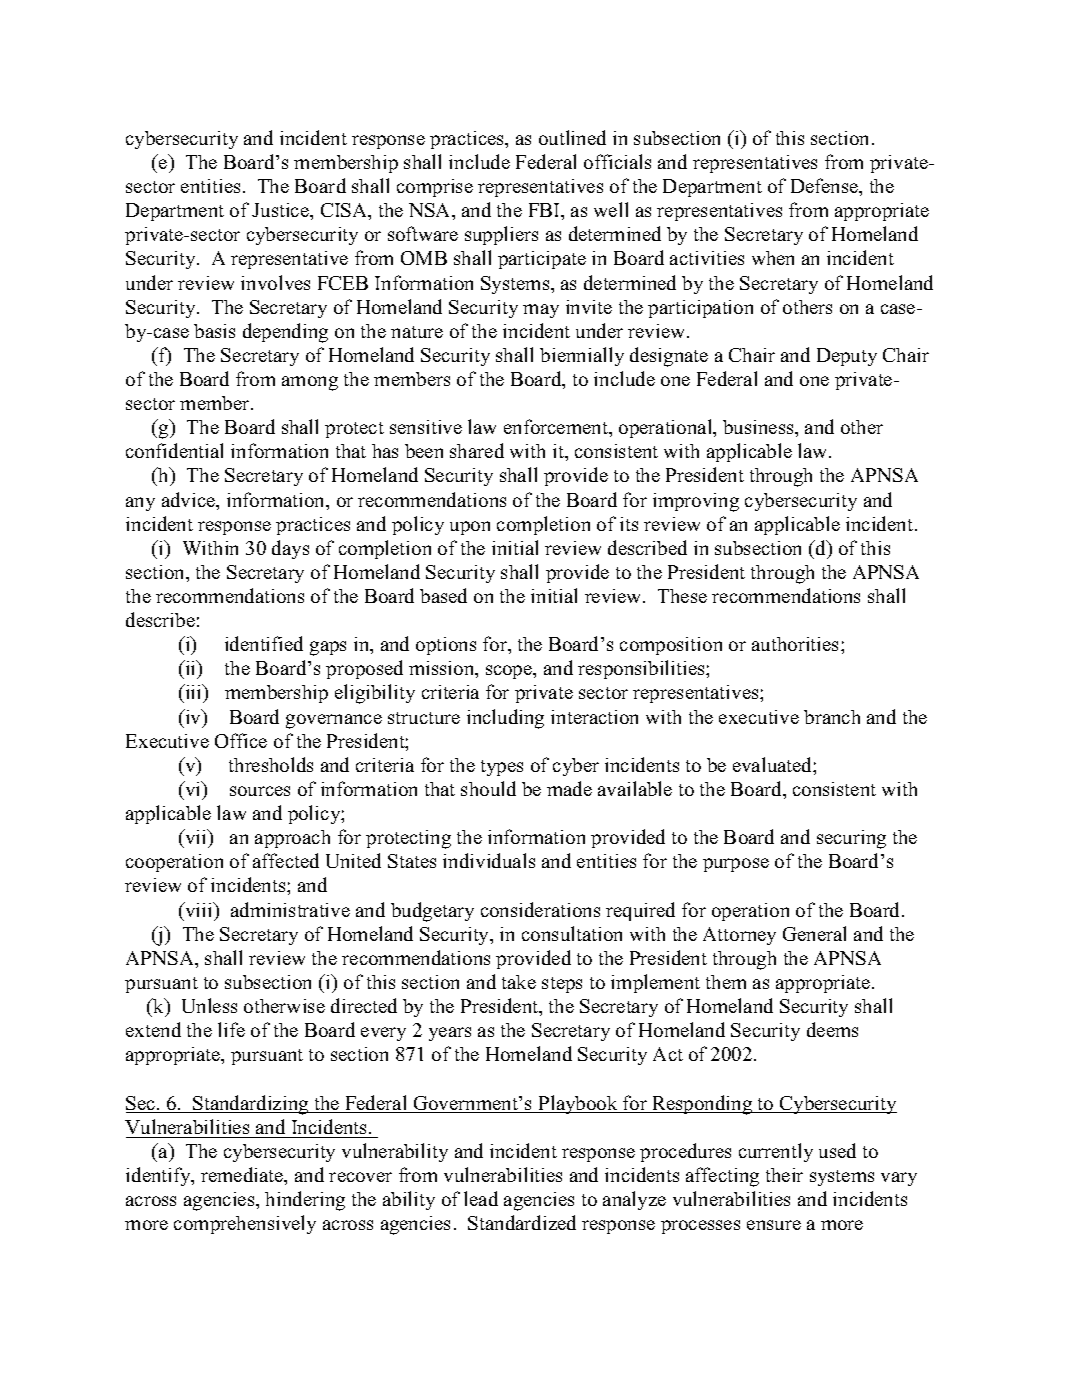 The width and height of the image is (1069, 1384). I want to click on considerations, so click(540, 909).
